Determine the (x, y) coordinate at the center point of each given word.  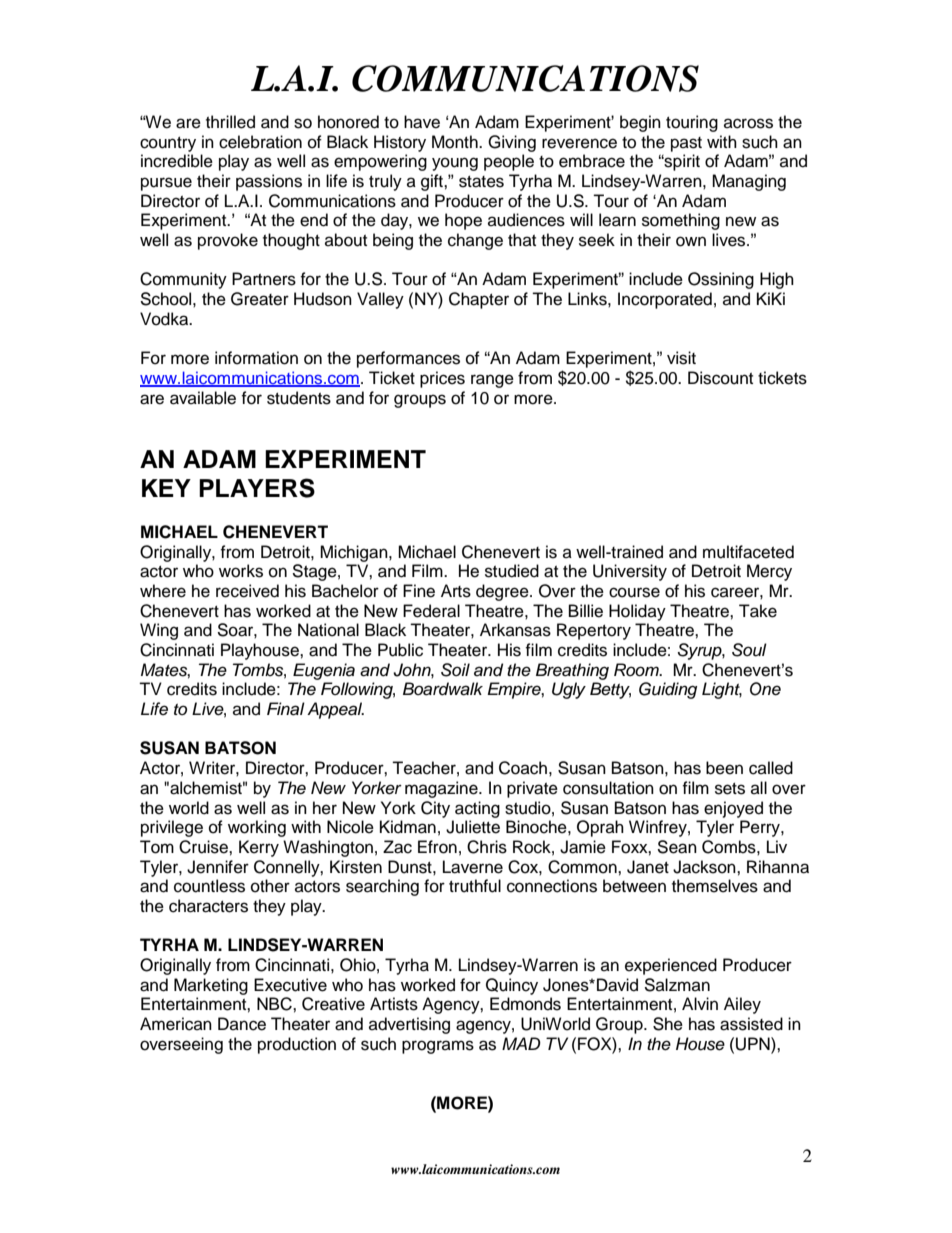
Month (456, 142)
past (686, 144)
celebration (260, 142)
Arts (456, 591)
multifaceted (748, 552)
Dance (242, 1024)
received (247, 591)
